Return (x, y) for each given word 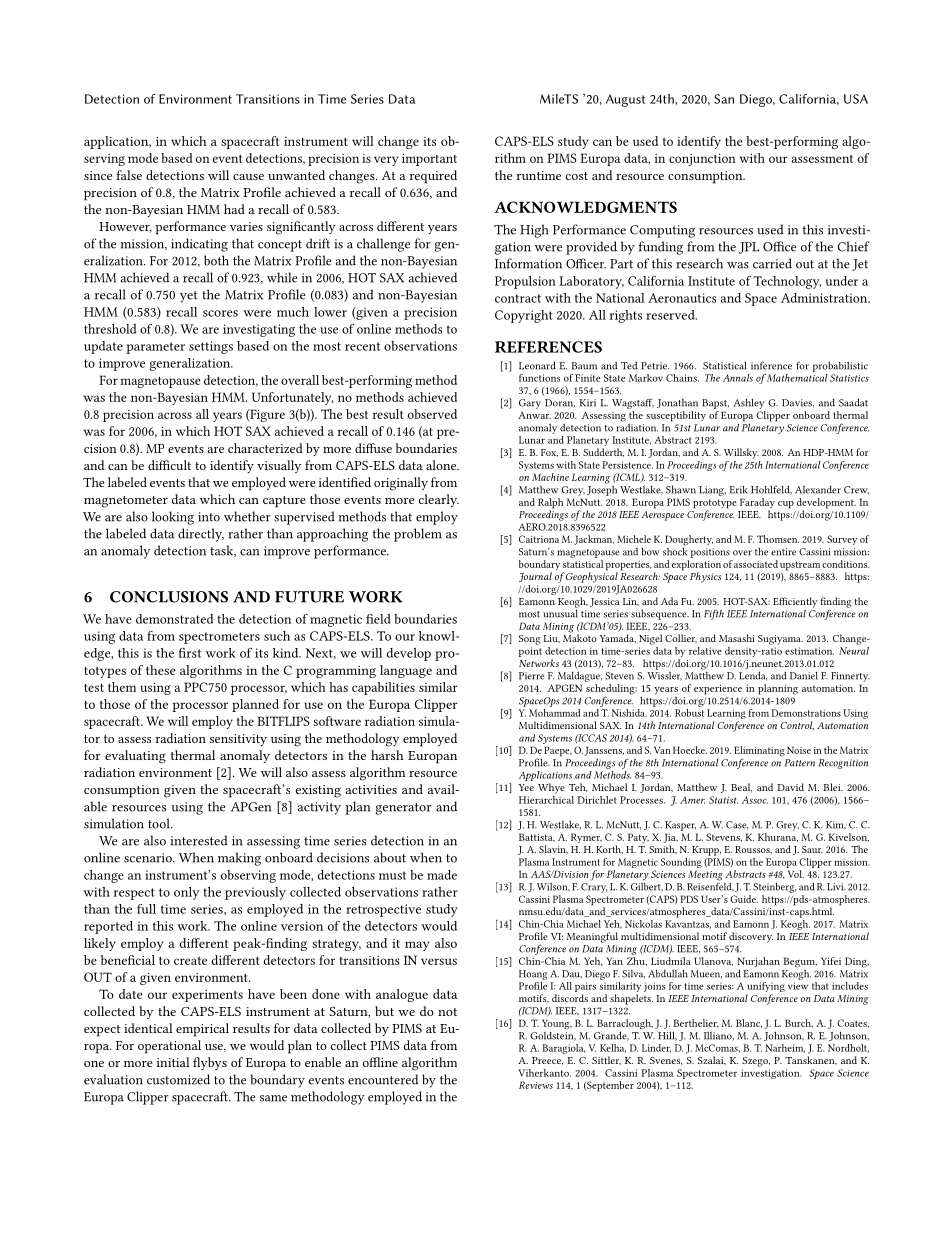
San (724, 99)
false (129, 175)
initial (173, 1062)
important (429, 160)
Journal (535, 577)
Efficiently (795, 603)
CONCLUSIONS (169, 597)
